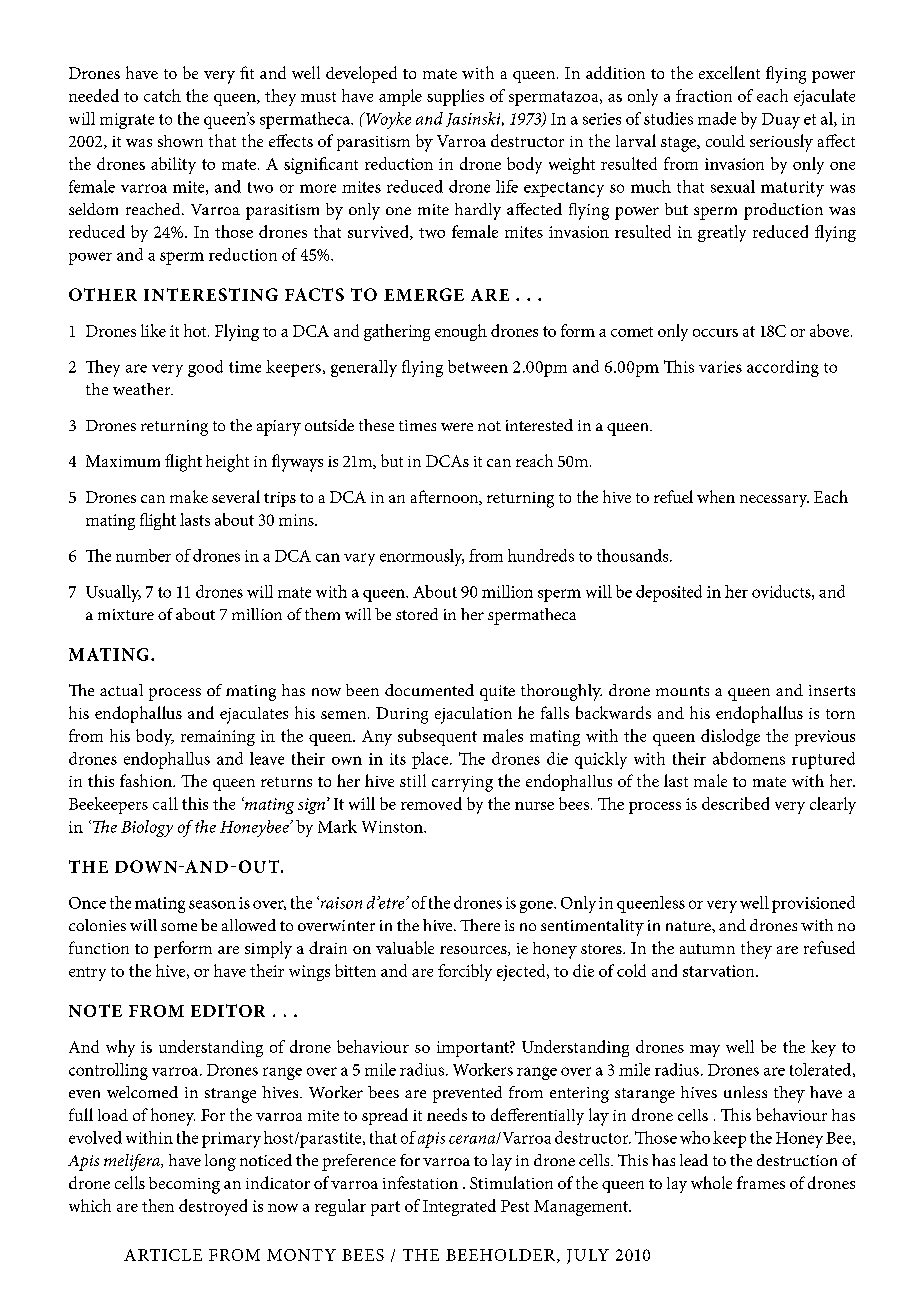 The height and width of the screenshot is (1308, 924). I want to click on documented, so click(429, 690).
